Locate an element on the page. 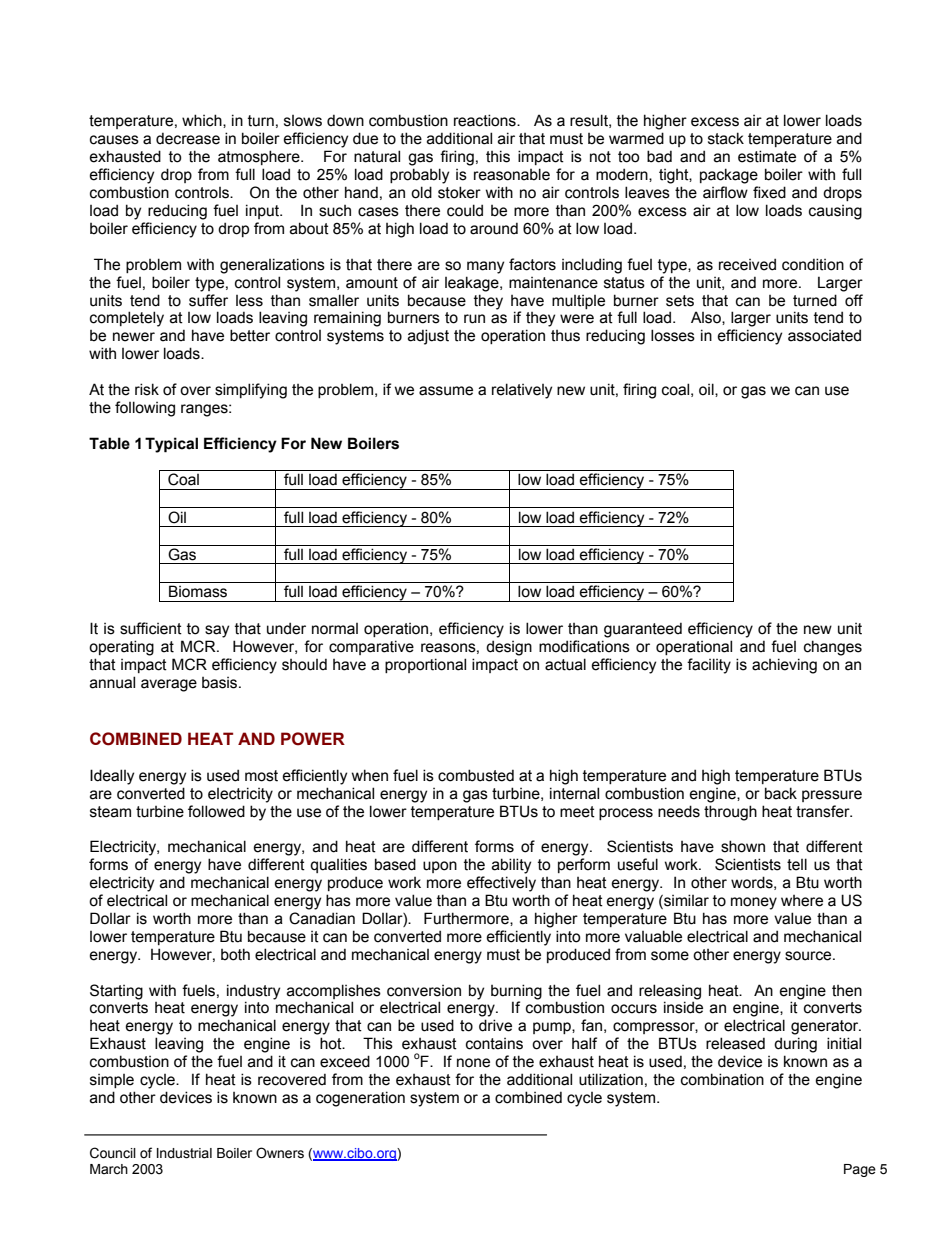  Typical is located at coordinates (171, 445).
